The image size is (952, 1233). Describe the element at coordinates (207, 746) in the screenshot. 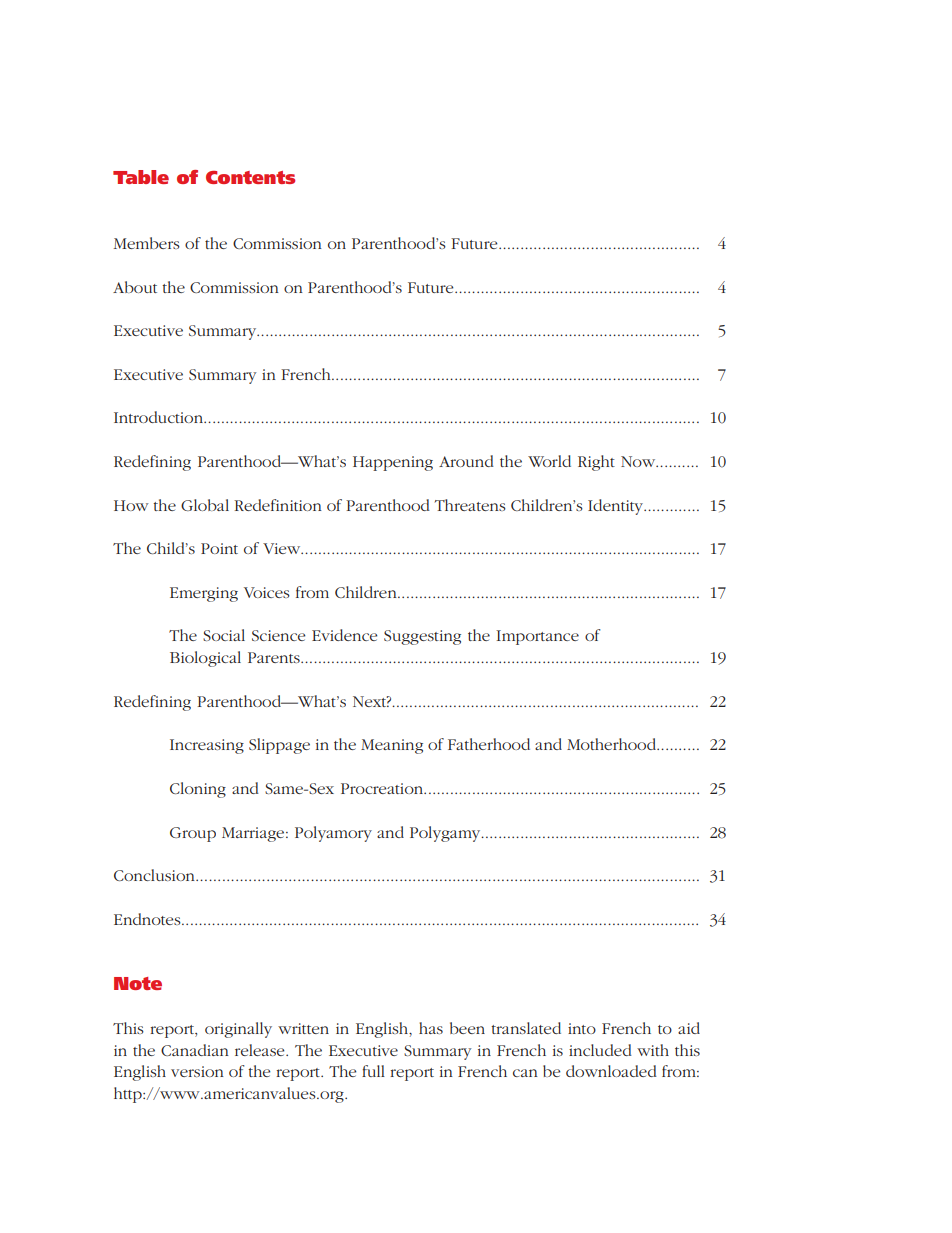

I see `Increasing` at that location.
